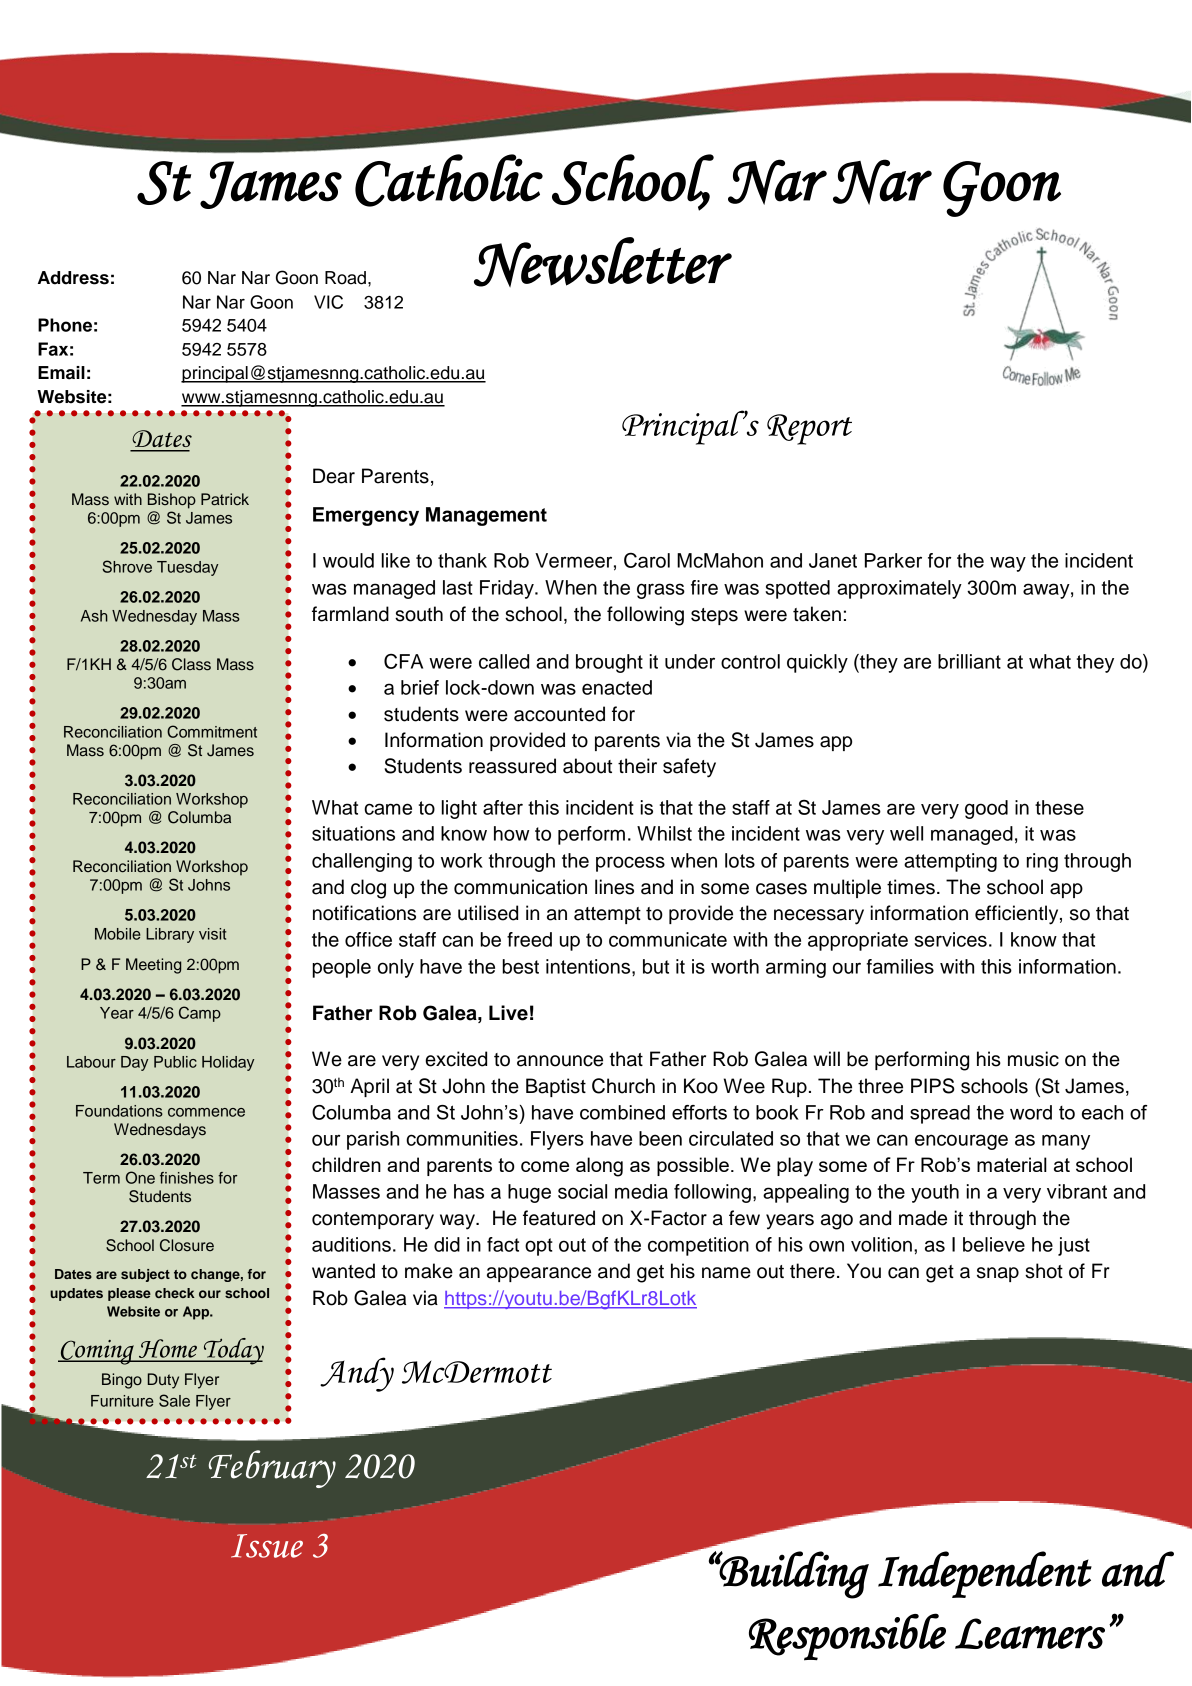  What do you see at coordinates (985, 1574) in the screenshot?
I see `Independent` at bounding box center [985, 1574].
